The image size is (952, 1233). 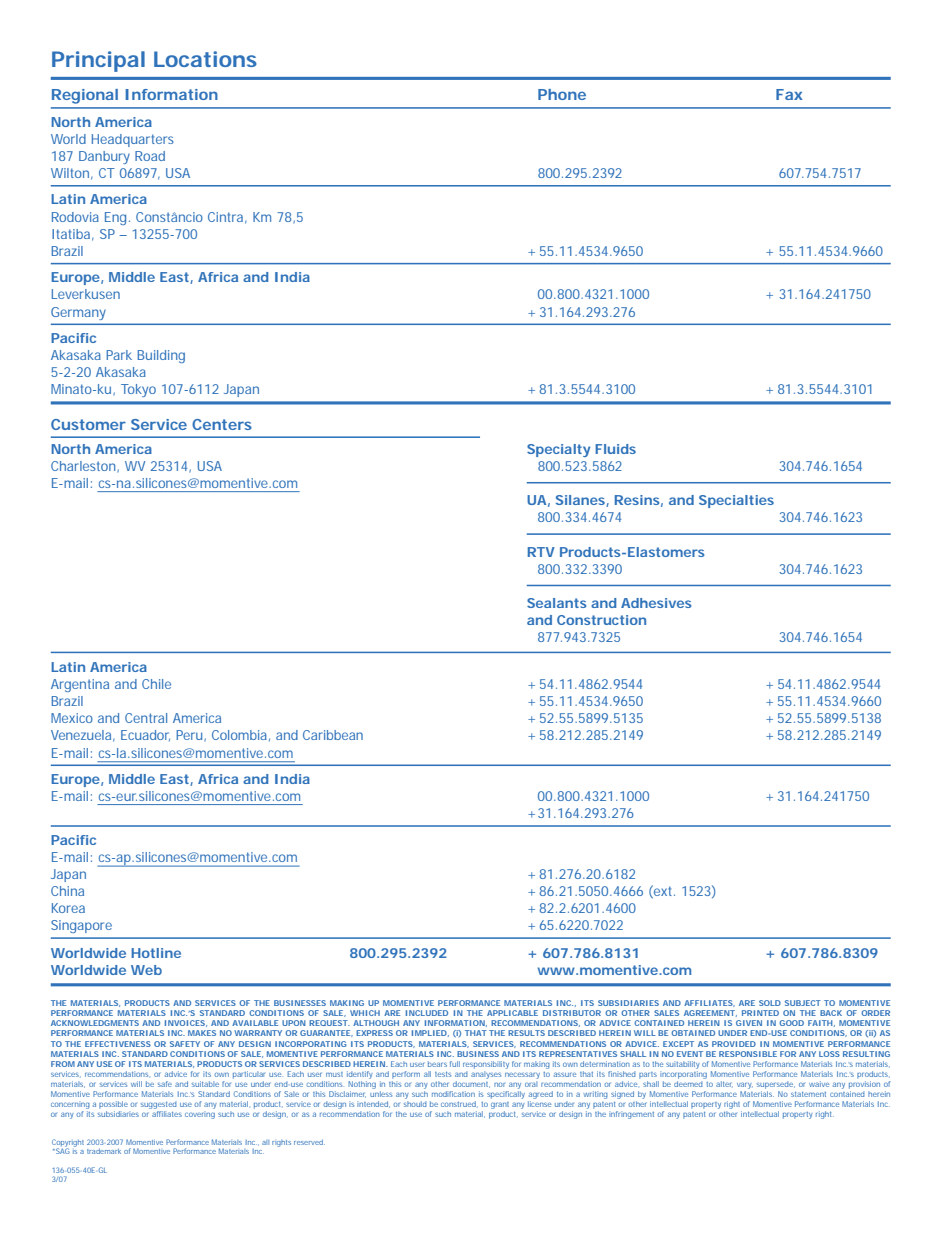 I want to click on Phone, so click(x=562, y=94).
